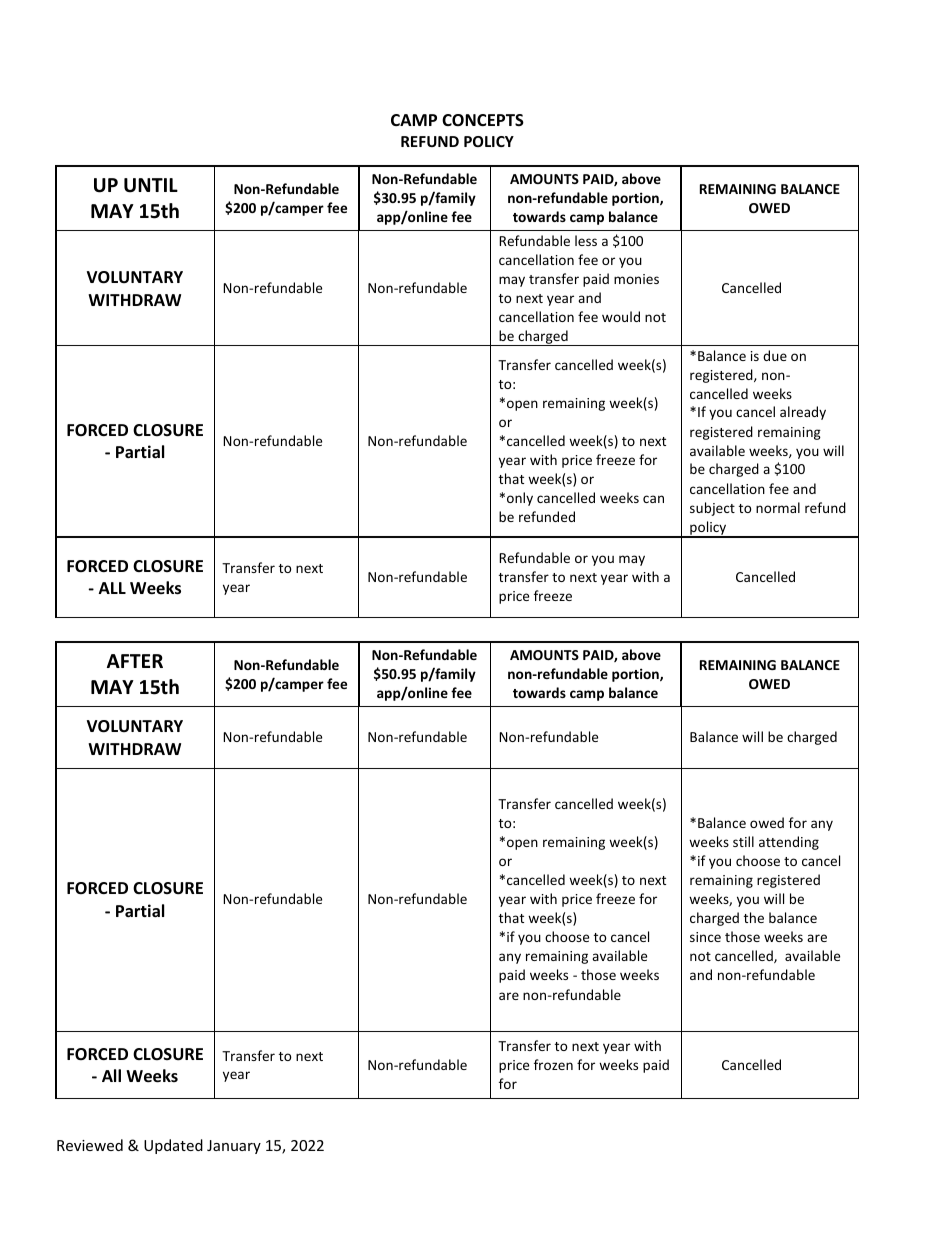 This screenshot has width=952, height=1233. What do you see at coordinates (520, 499) in the screenshot?
I see `only` at bounding box center [520, 499].
